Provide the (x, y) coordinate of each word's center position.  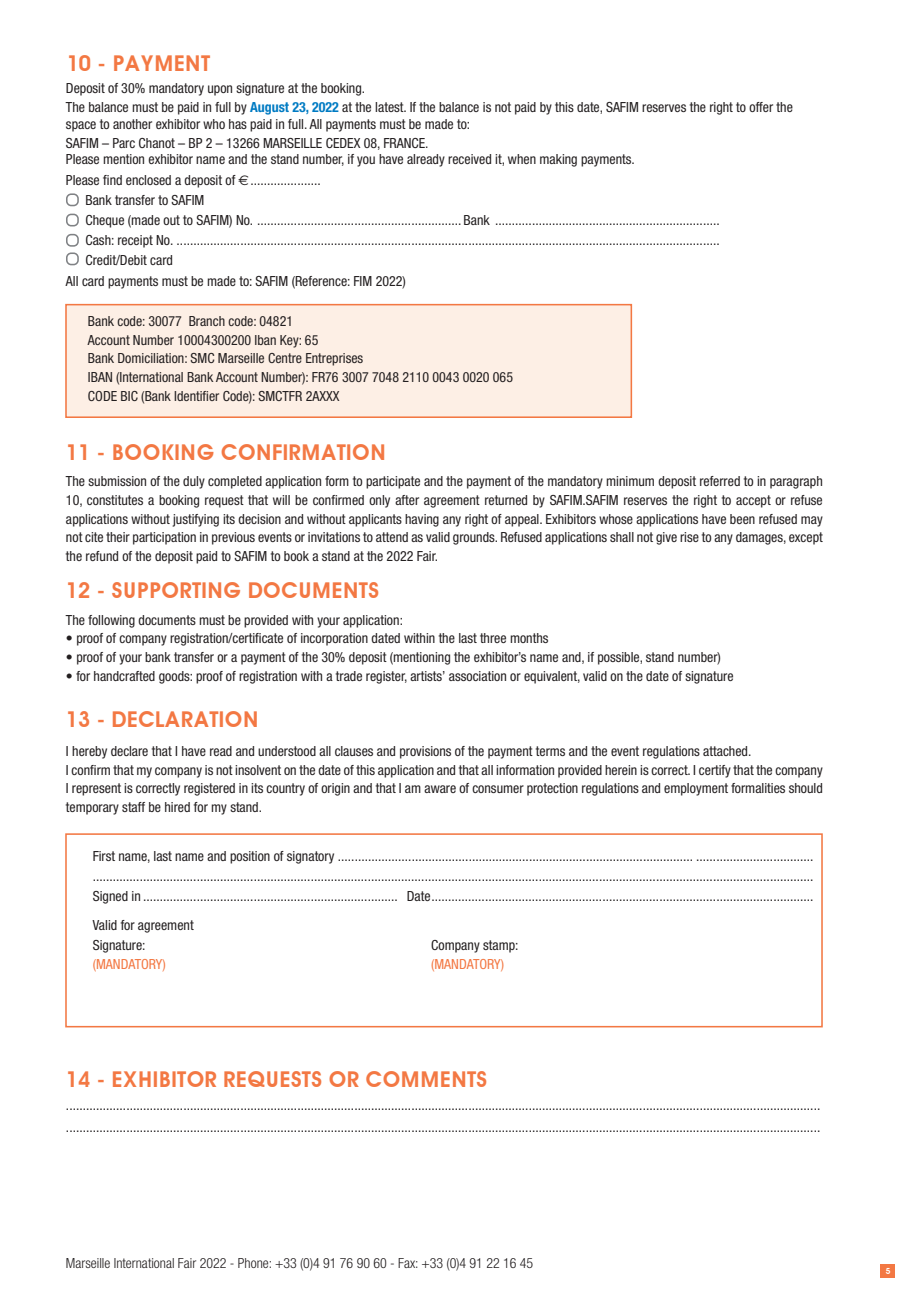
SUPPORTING (176, 590)
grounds (475, 538)
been (742, 519)
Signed (110, 897)
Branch (207, 321)
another (132, 124)
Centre (285, 358)
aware (440, 789)
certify (715, 771)
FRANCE (405, 143)
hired (177, 807)
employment (696, 789)
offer (761, 107)
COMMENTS (426, 1079)
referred (720, 481)
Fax (408, 1263)
